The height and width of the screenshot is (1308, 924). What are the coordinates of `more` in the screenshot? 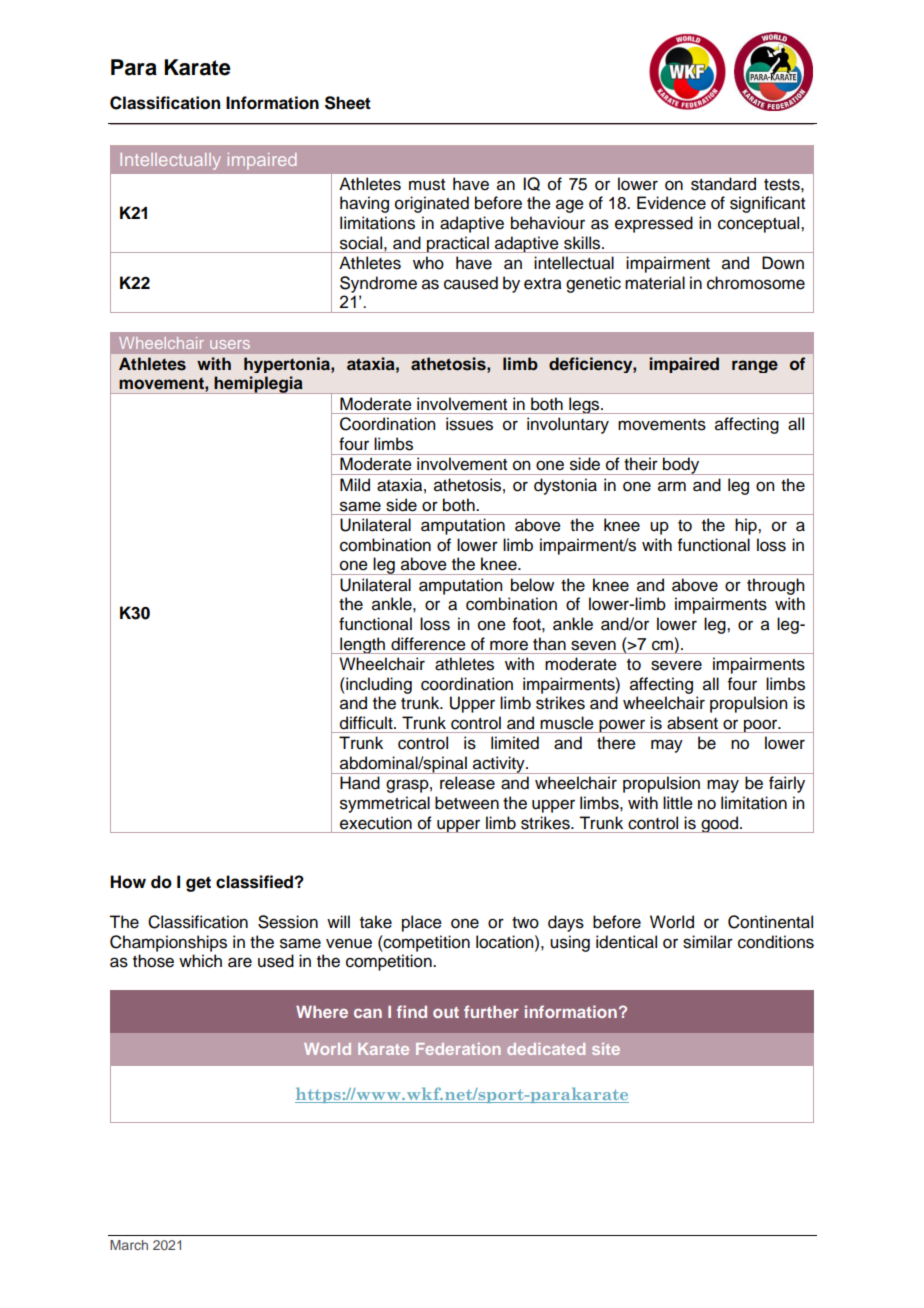 It's located at (509, 645).
